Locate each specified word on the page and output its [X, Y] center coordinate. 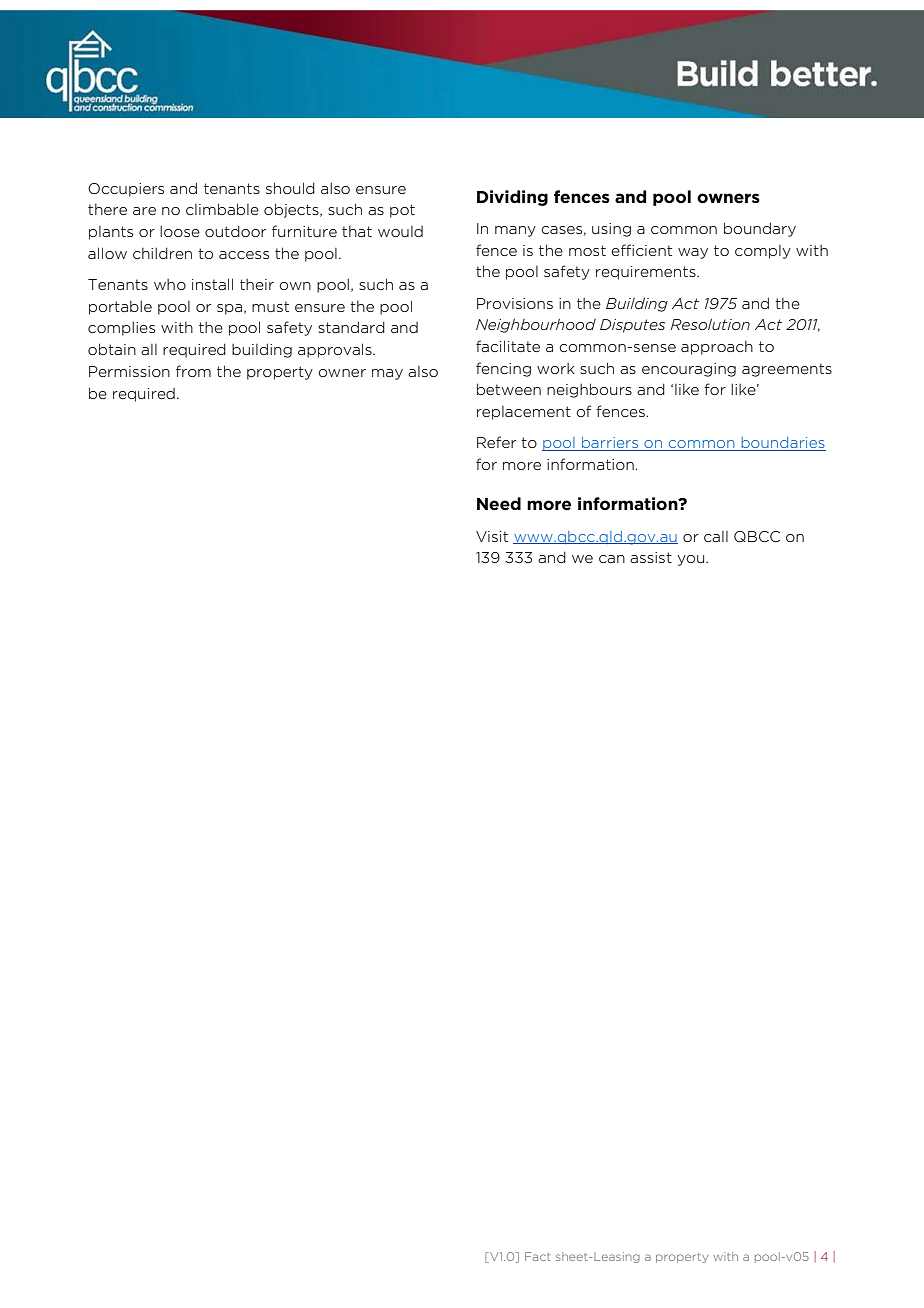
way [693, 253]
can [612, 559]
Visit [492, 536]
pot [402, 211]
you [692, 560]
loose [180, 231]
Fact [538, 1256]
